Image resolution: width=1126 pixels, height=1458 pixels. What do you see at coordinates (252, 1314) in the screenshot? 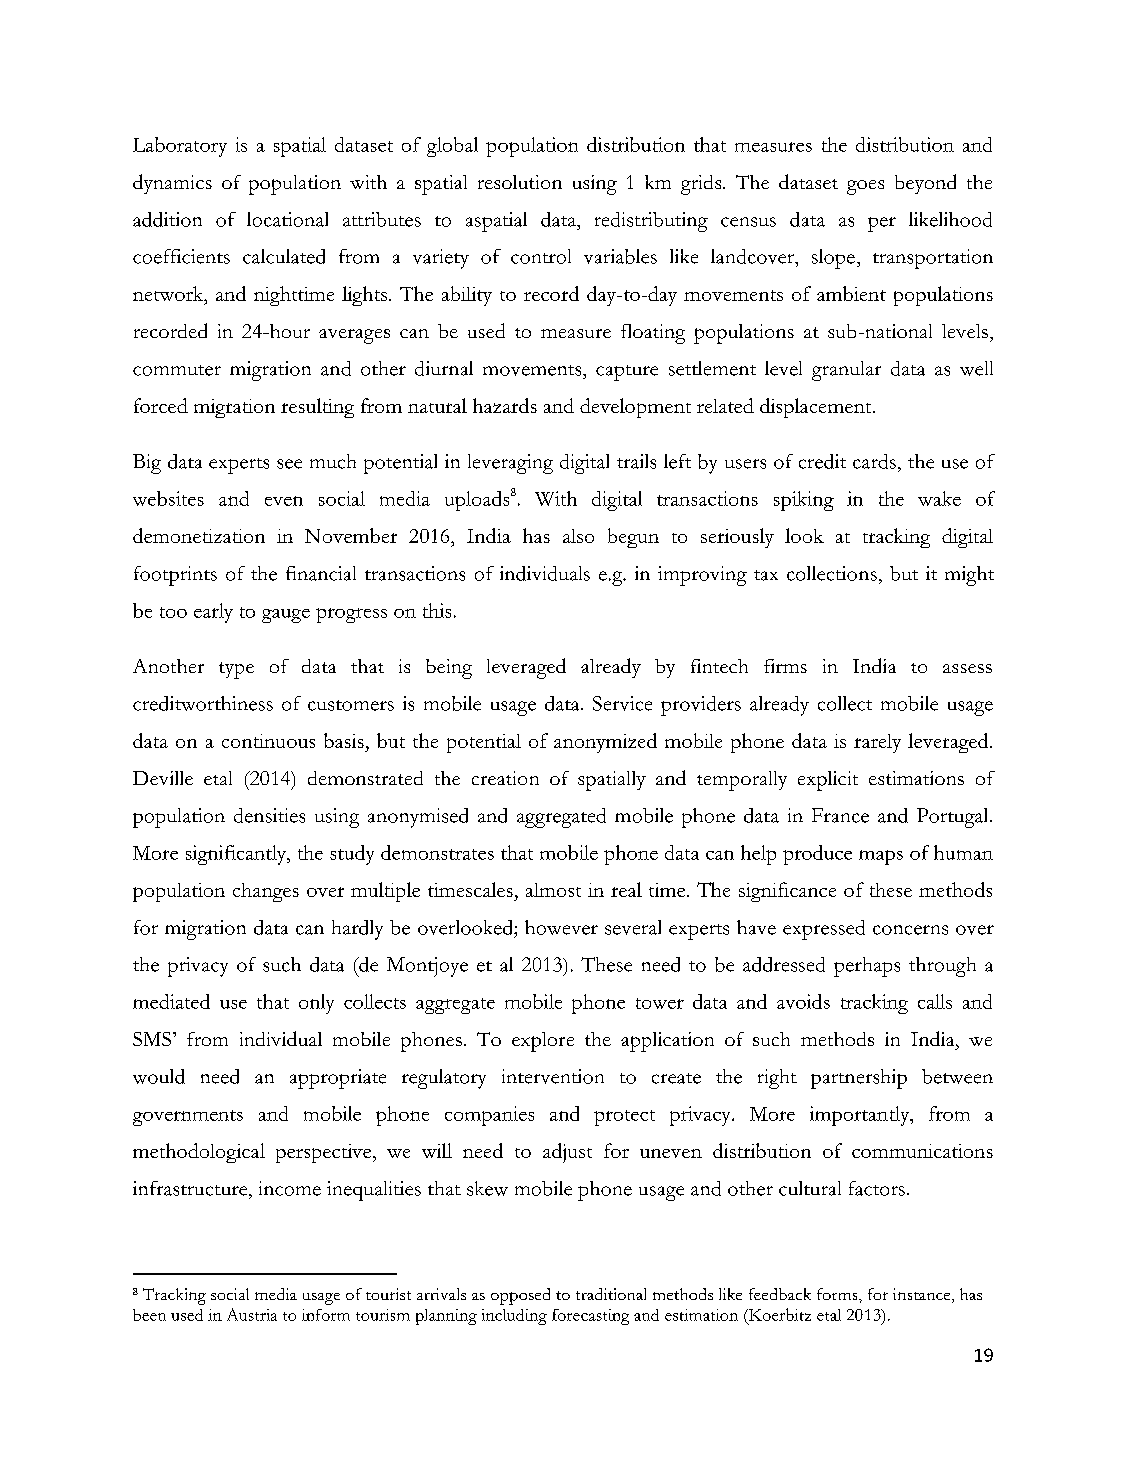
I see `Austria` at bounding box center [252, 1314].
